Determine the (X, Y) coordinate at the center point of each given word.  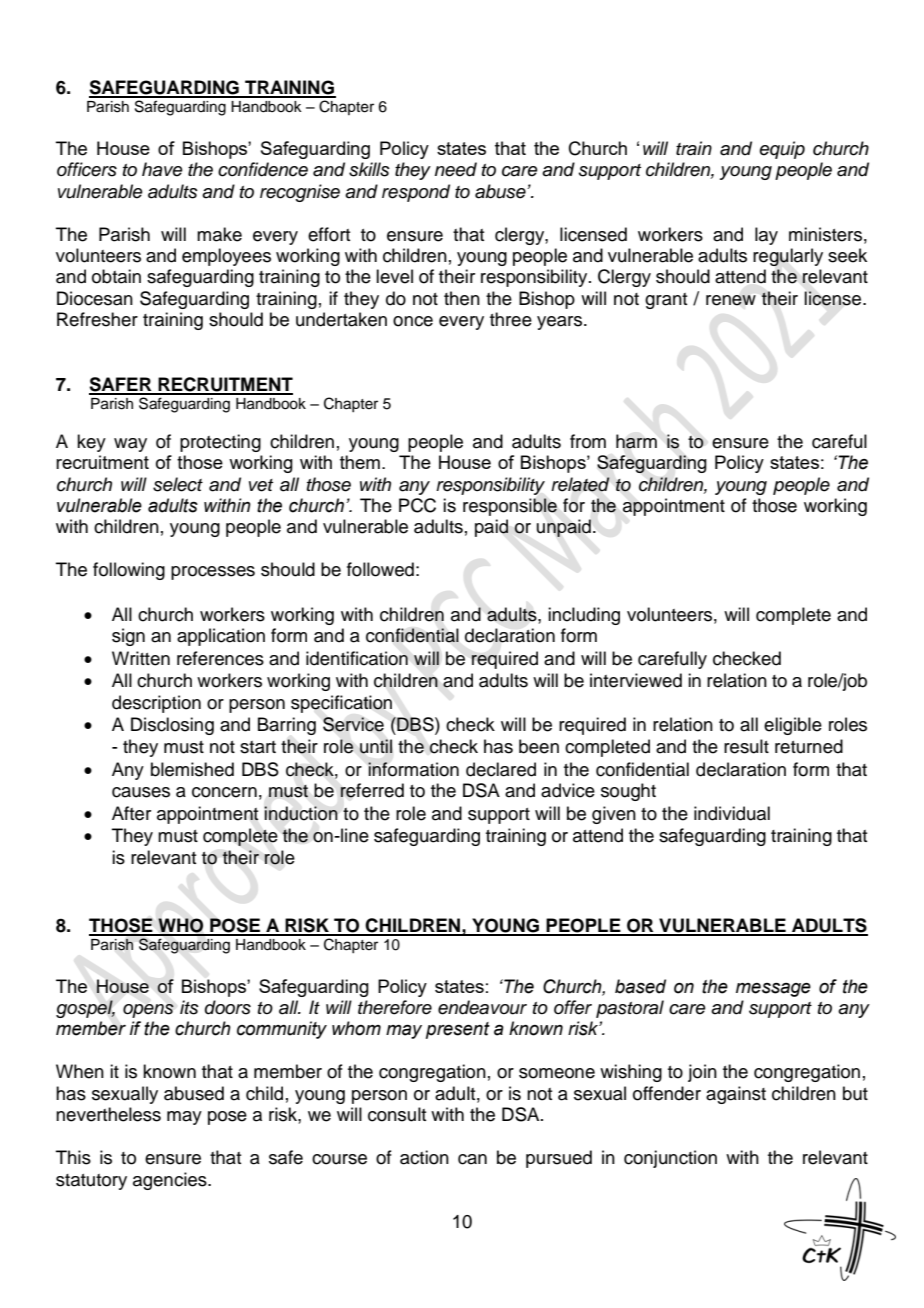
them (360, 462)
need (456, 169)
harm (636, 441)
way (130, 445)
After (131, 813)
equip (782, 150)
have (162, 169)
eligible (793, 726)
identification (357, 658)
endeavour (482, 1007)
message (773, 990)
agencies (171, 1181)
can (472, 1159)
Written (141, 658)
